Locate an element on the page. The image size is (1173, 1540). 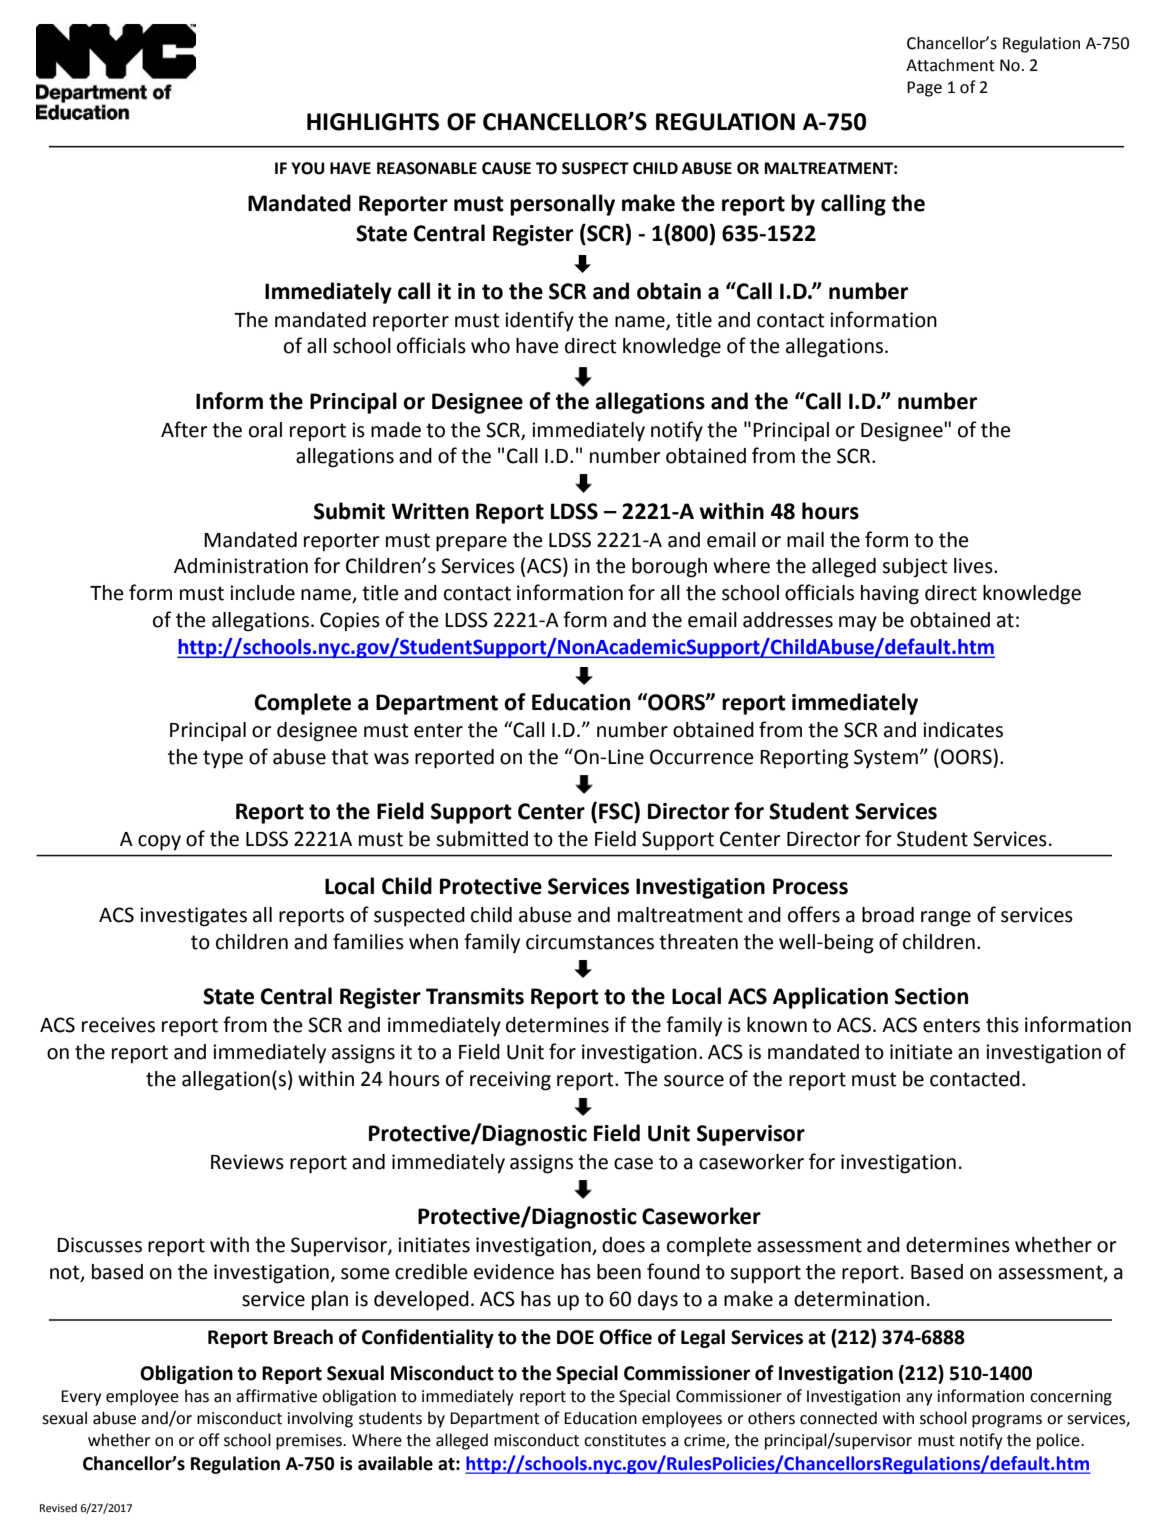
programs is located at coordinates (1007, 1421).
